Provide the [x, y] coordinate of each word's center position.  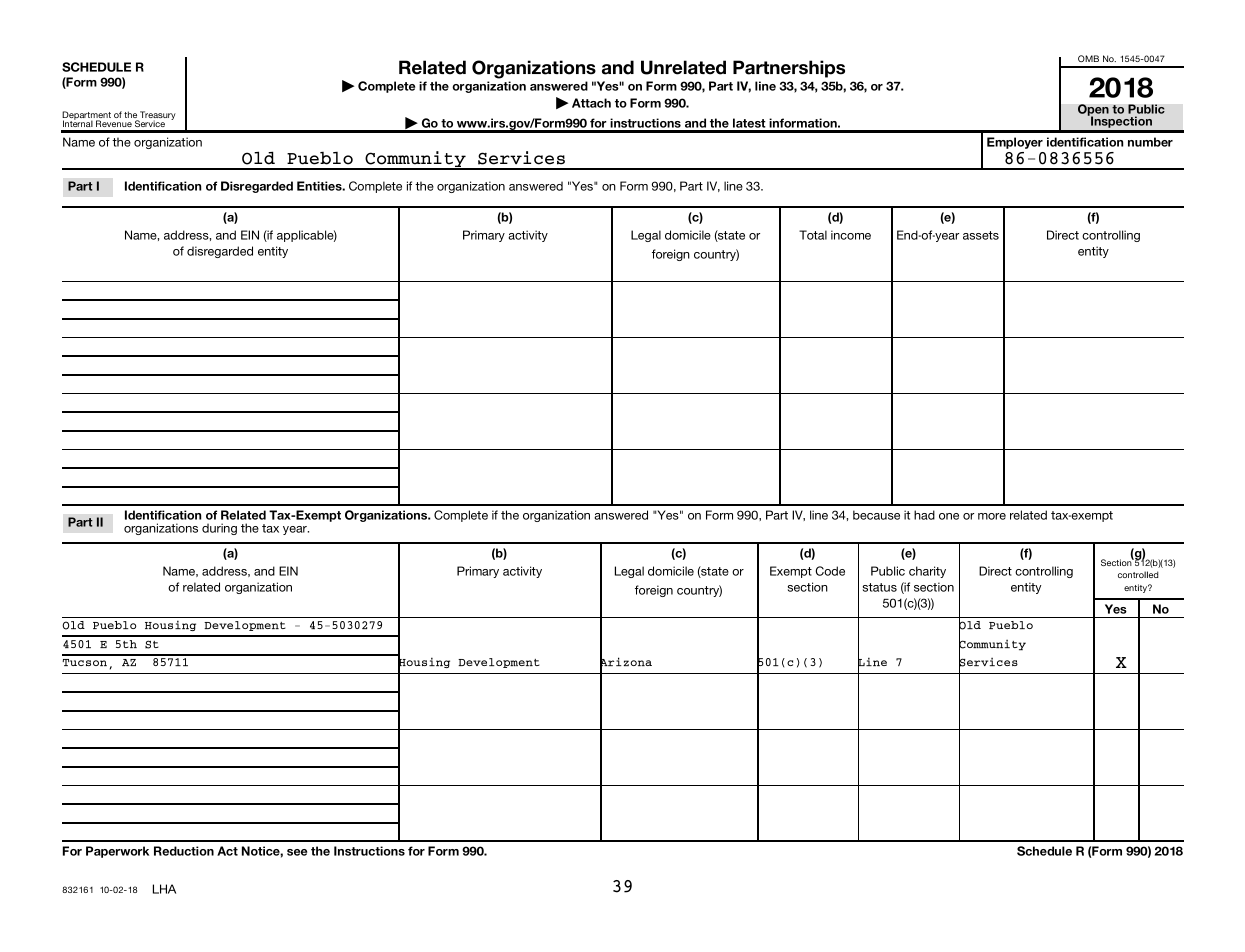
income [851, 235]
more [992, 516]
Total [813, 235]
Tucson [84, 662]
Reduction [184, 851]
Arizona [626, 662]
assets [981, 235]
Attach [591, 103]
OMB [1088, 58]
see [297, 852]
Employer [1015, 143]
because [876, 515]
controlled [1138, 574]
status [880, 587]
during [219, 529]
